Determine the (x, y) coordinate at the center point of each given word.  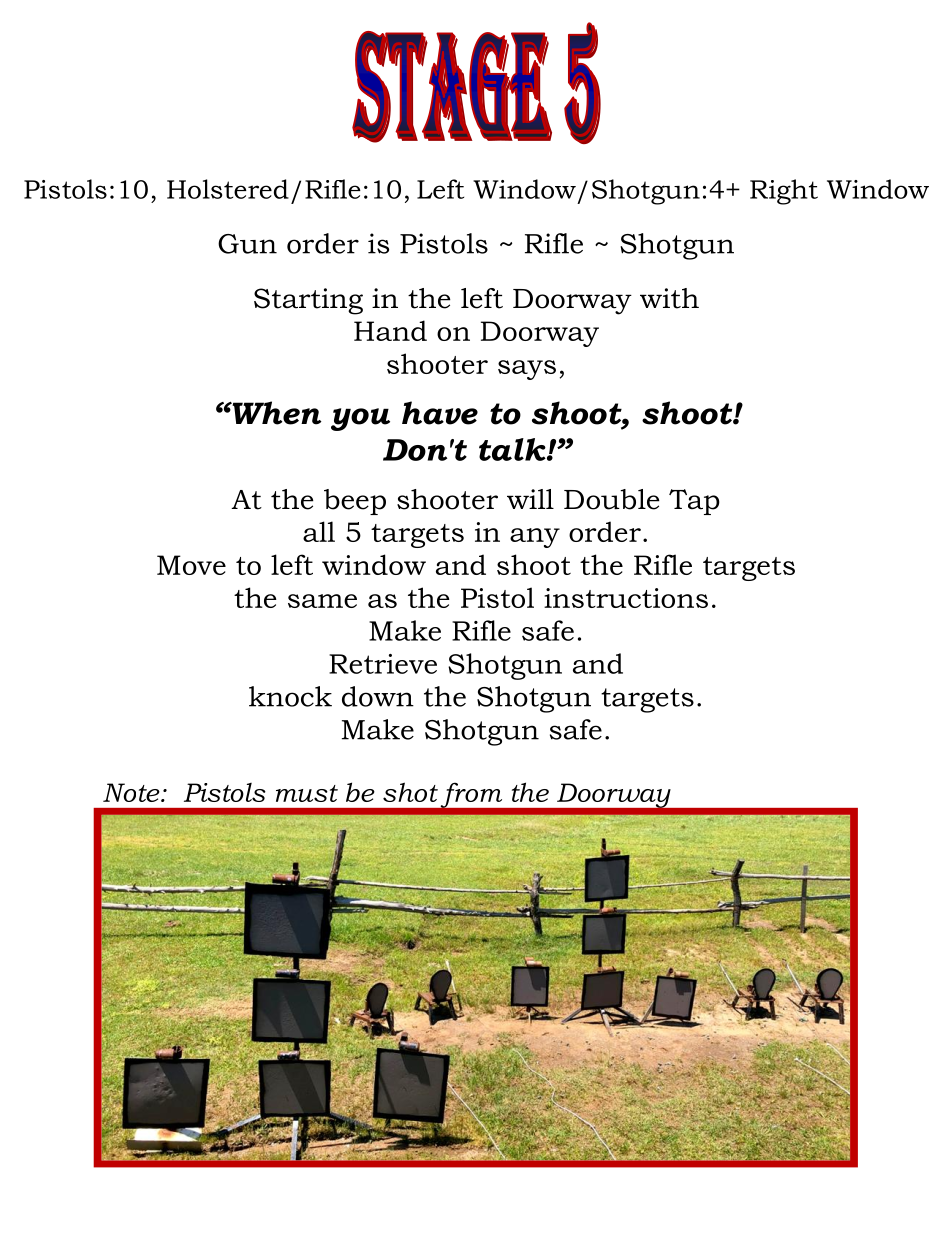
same (322, 601)
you (360, 419)
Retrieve (383, 664)
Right (784, 192)
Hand (390, 330)
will (530, 499)
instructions (626, 598)
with (669, 298)
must (307, 793)
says (527, 370)
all (319, 531)
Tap (694, 502)
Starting (308, 301)
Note (132, 792)
